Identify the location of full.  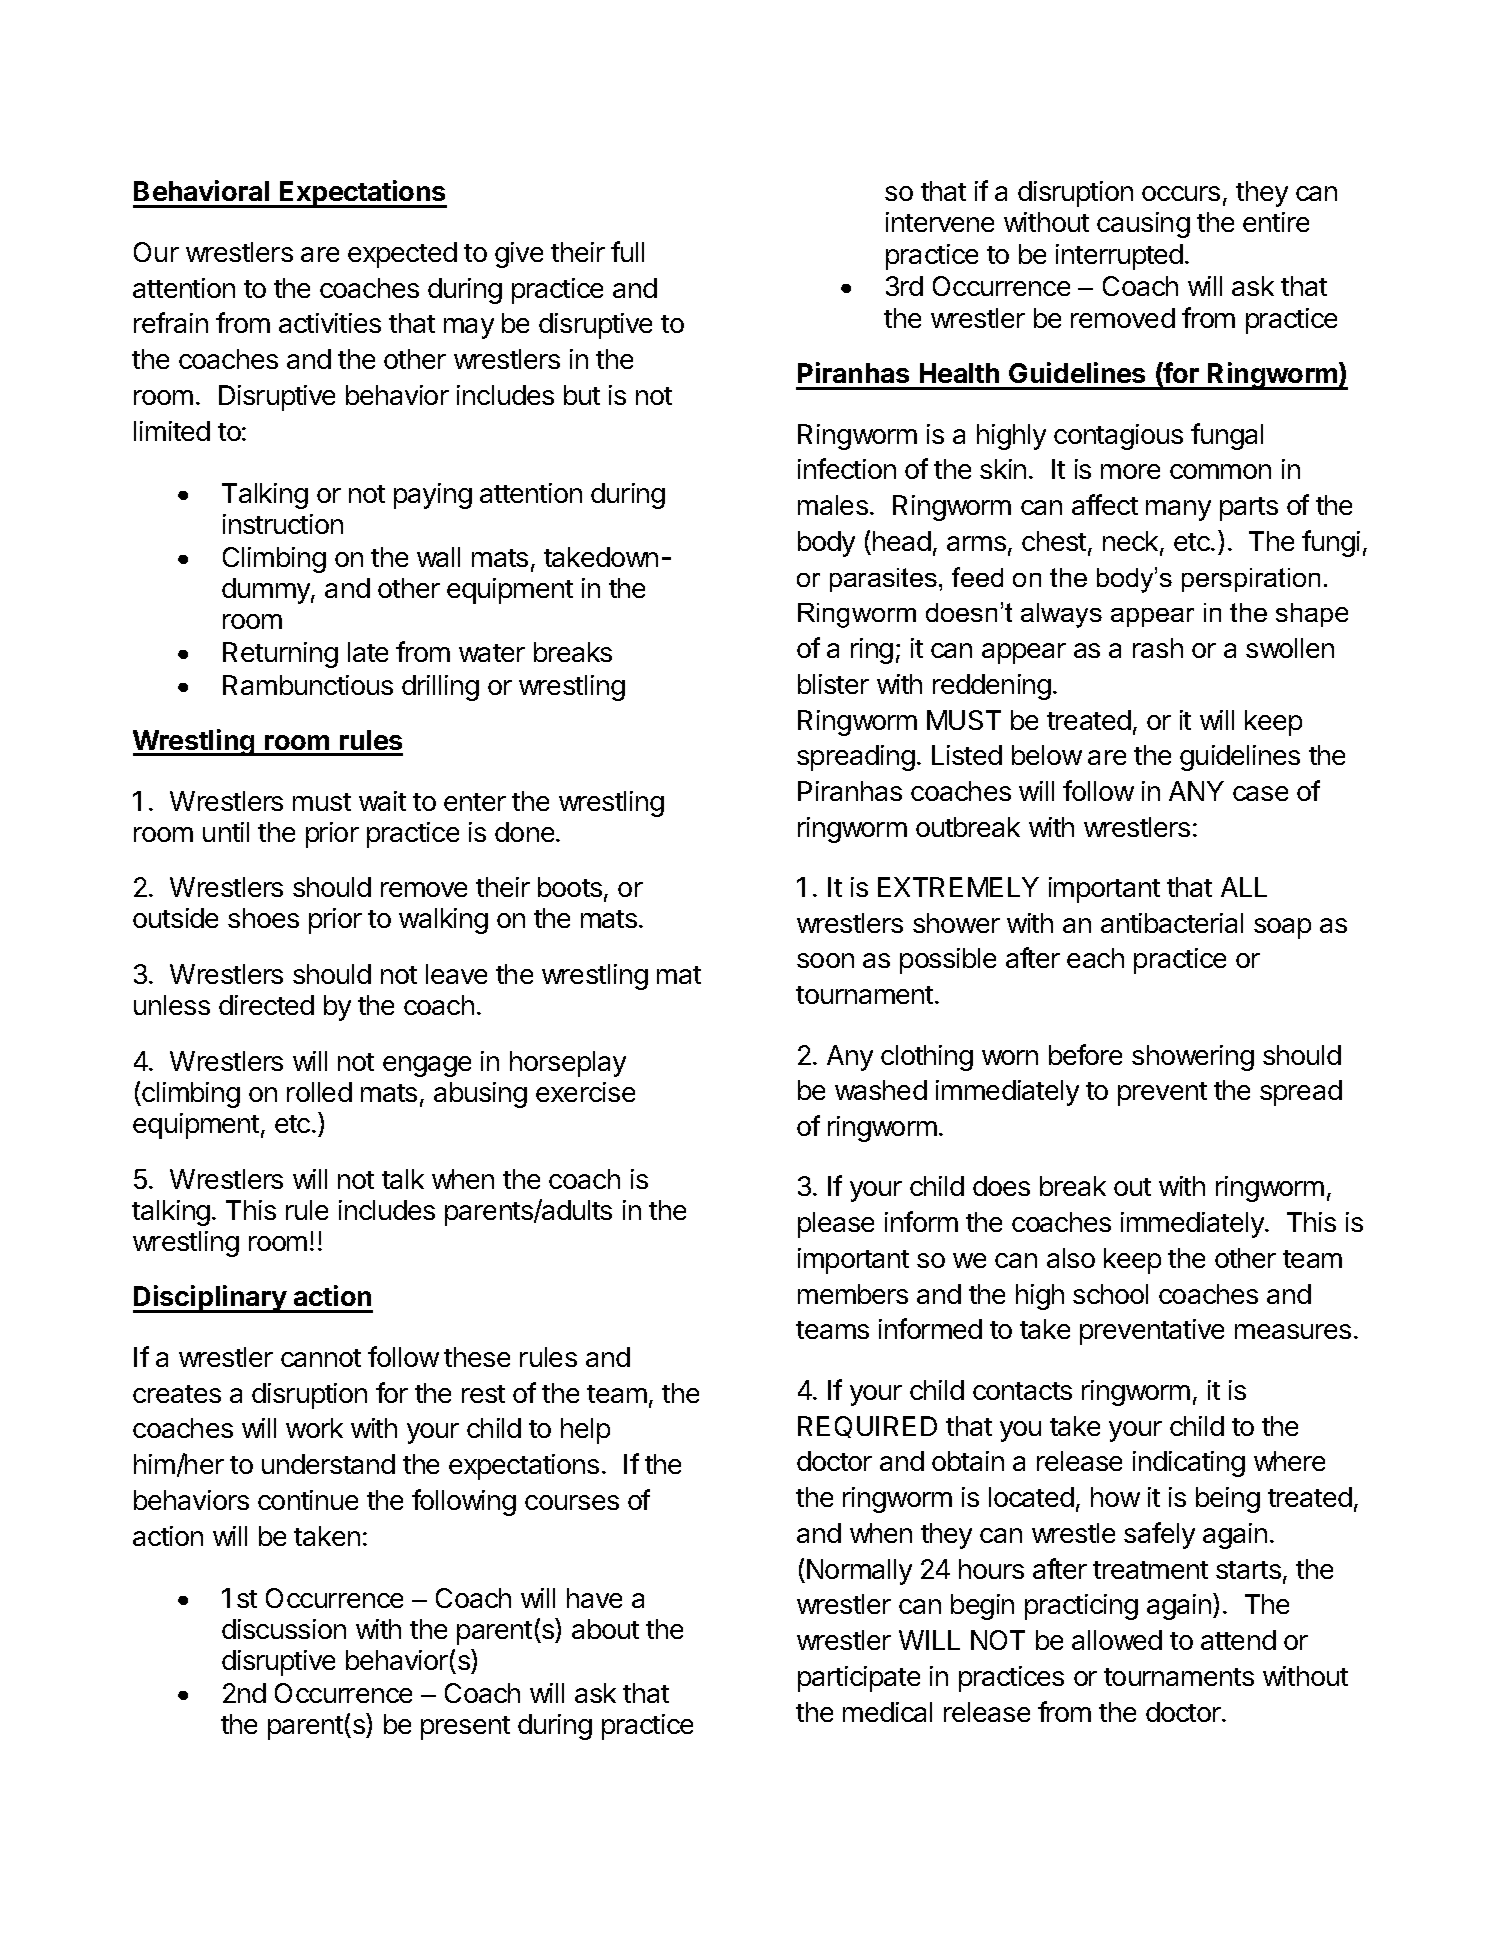
(627, 251).
